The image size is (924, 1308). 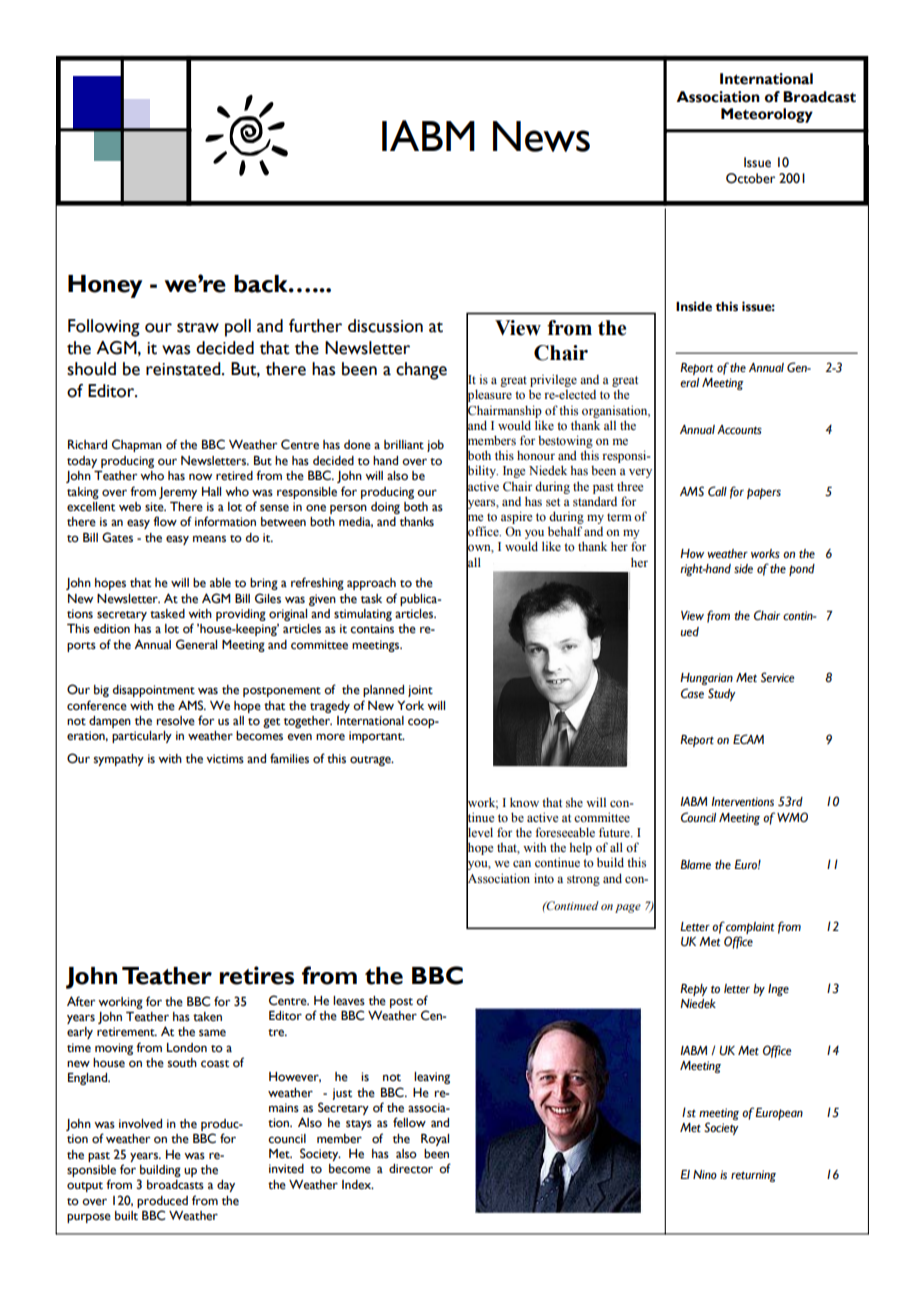 What do you see at coordinates (385, 326) in the screenshot?
I see `discussion` at bounding box center [385, 326].
